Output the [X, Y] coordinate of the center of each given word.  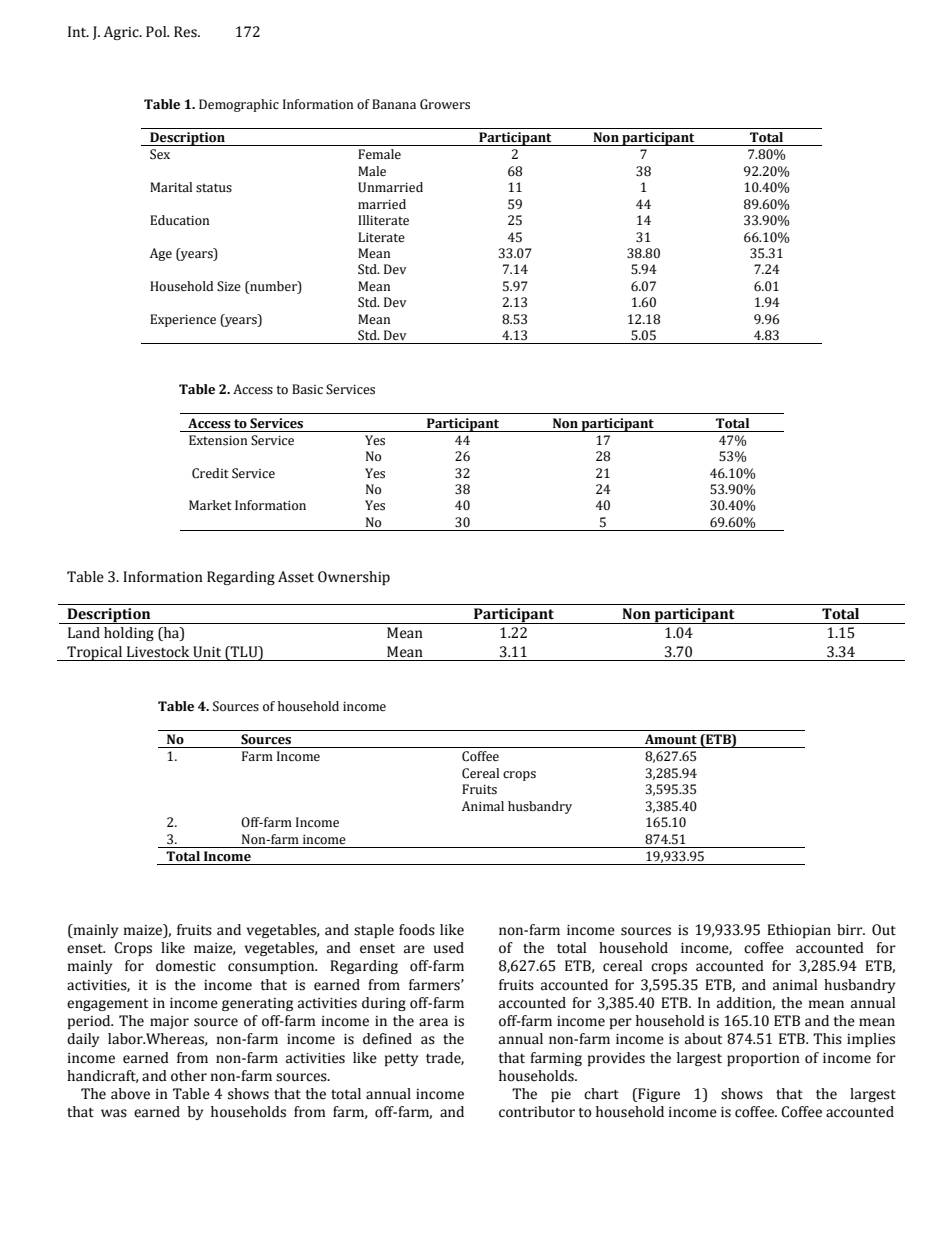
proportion [763, 1059]
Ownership [354, 578]
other [189, 1076]
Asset [296, 577]
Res [186, 32]
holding [129, 634]
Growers [445, 104]
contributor [537, 1112]
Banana [394, 104]
